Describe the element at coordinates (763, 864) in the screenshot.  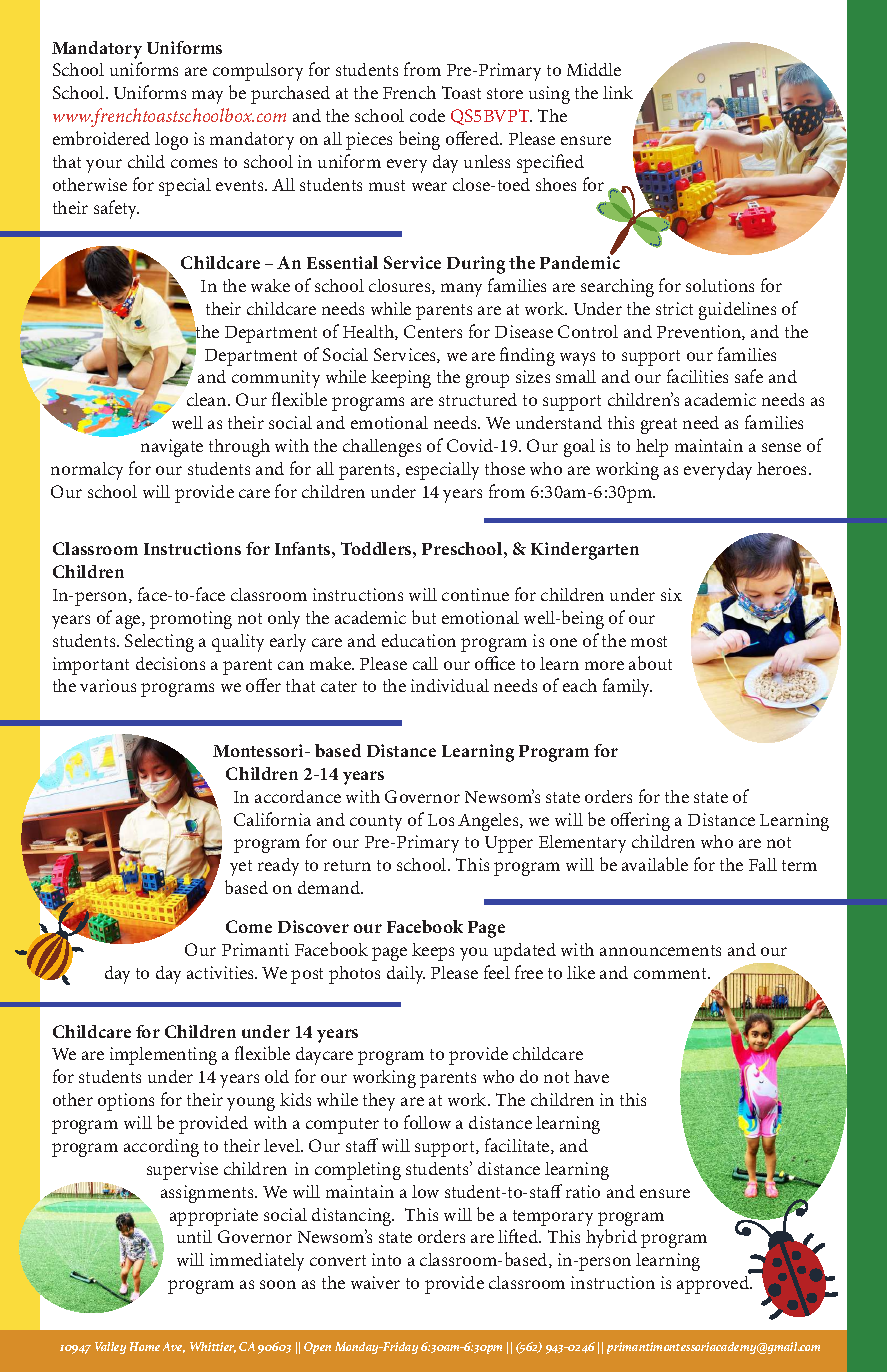
I see `Fall` at that location.
